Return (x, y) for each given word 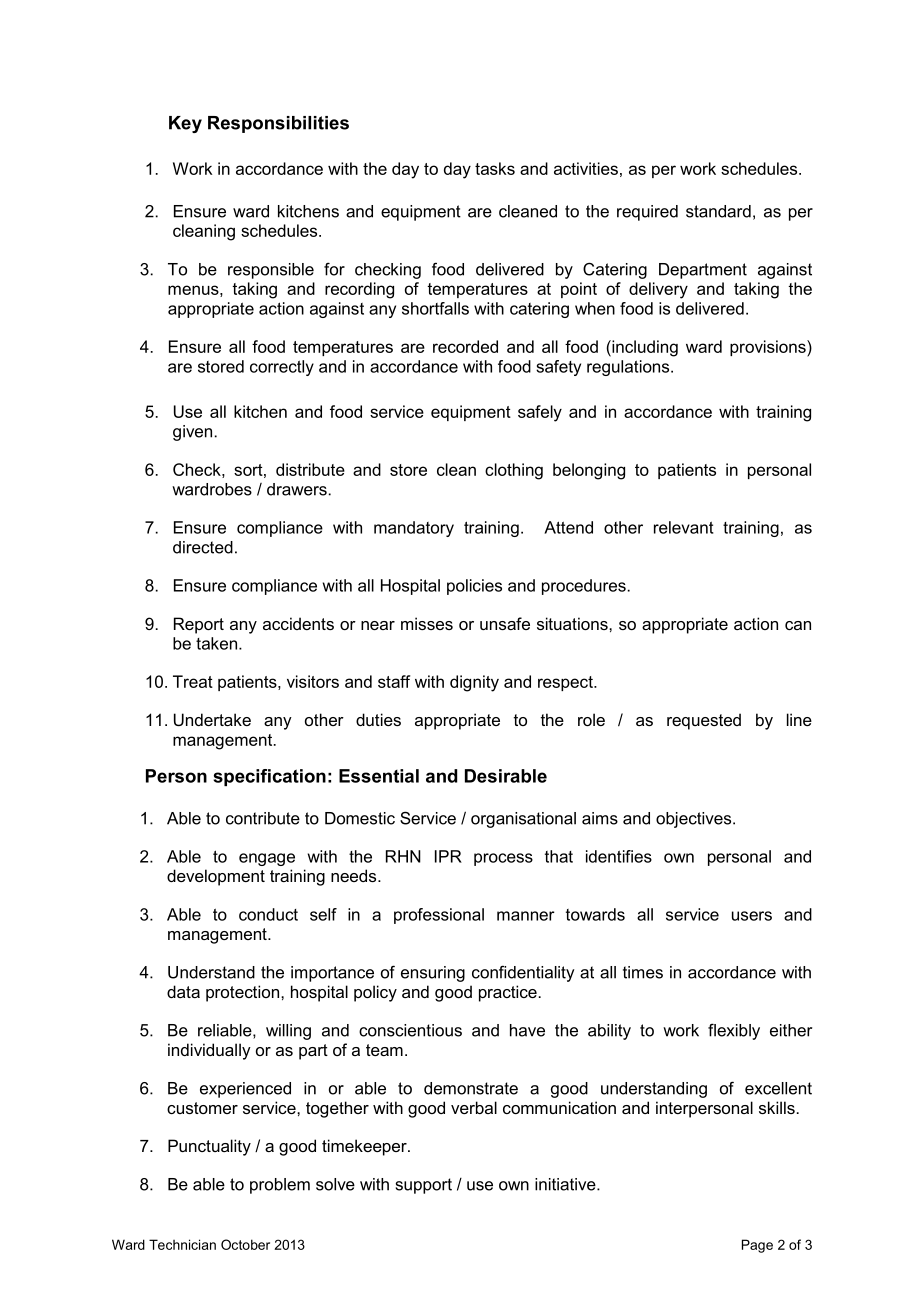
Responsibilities (278, 124)
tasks (495, 168)
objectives (695, 820)
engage (267, 859)
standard (718, 211)
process (503, 859)
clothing (514, 471)
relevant (684, 527)
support (424, 1186)
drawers (297, 489)
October (245, 1244)
